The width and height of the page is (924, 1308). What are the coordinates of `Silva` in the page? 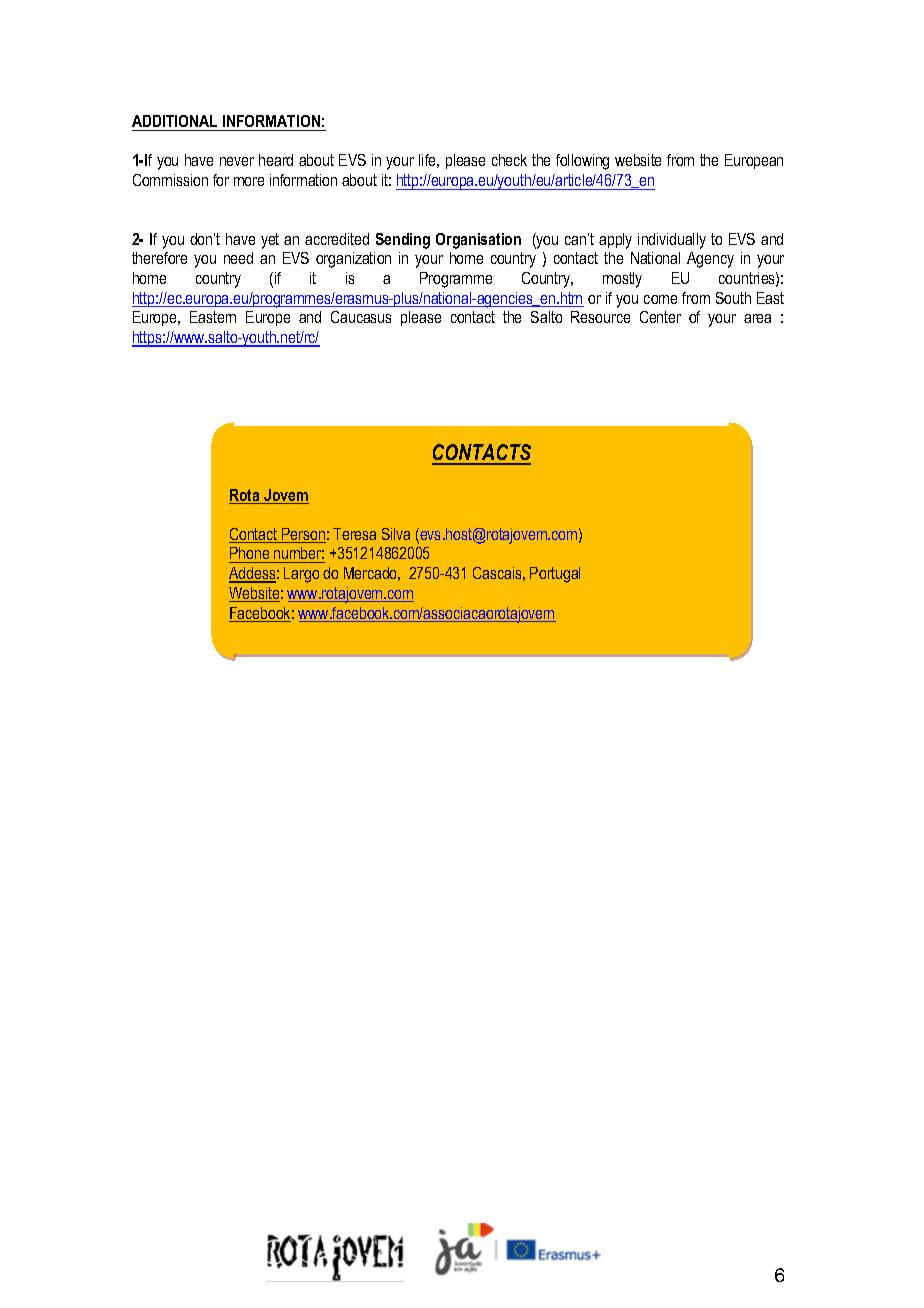 It's located at (396, 534).
